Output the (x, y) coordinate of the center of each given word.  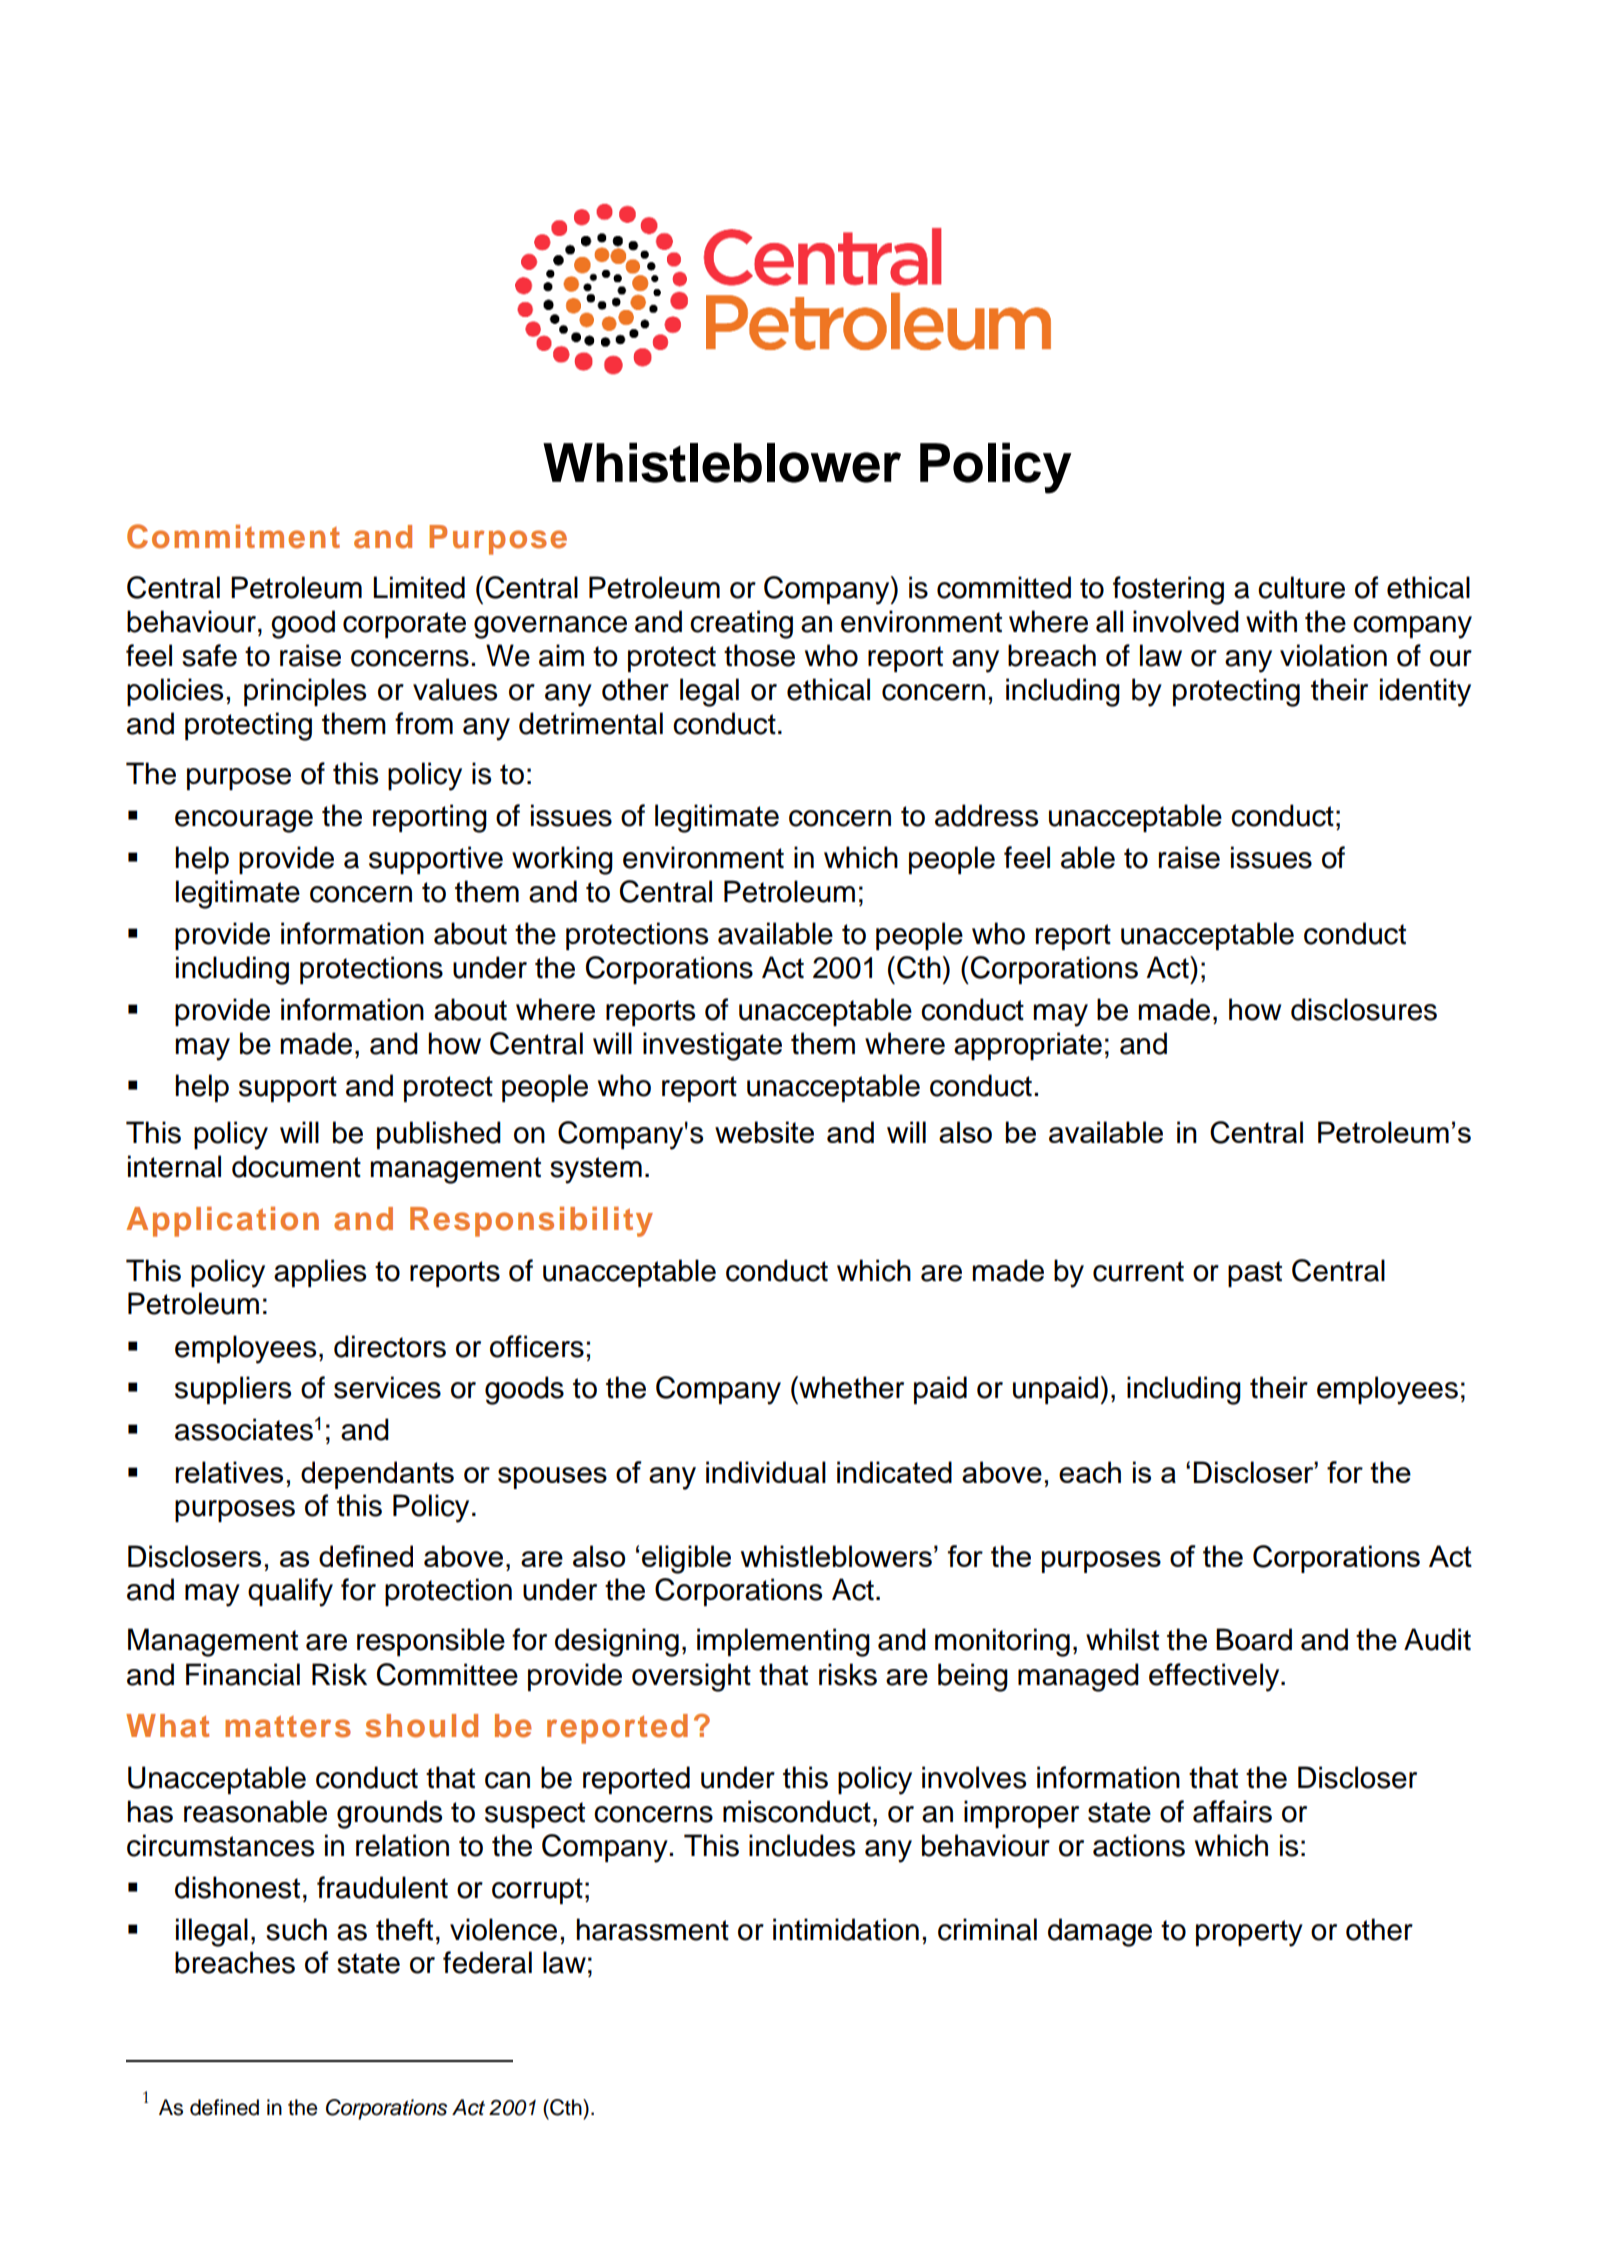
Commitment (233, 536)
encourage (244, 821)
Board (1254, 1639)
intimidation (846, 1929)
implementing (783, 1642)
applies (320, 1273)
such (296, 1929)
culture (1301, 587)
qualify (290, 1592)
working (562, 860)
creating (741, 624)
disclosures (1364, 1009)
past (1255, 1274)
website (764, 1132)
